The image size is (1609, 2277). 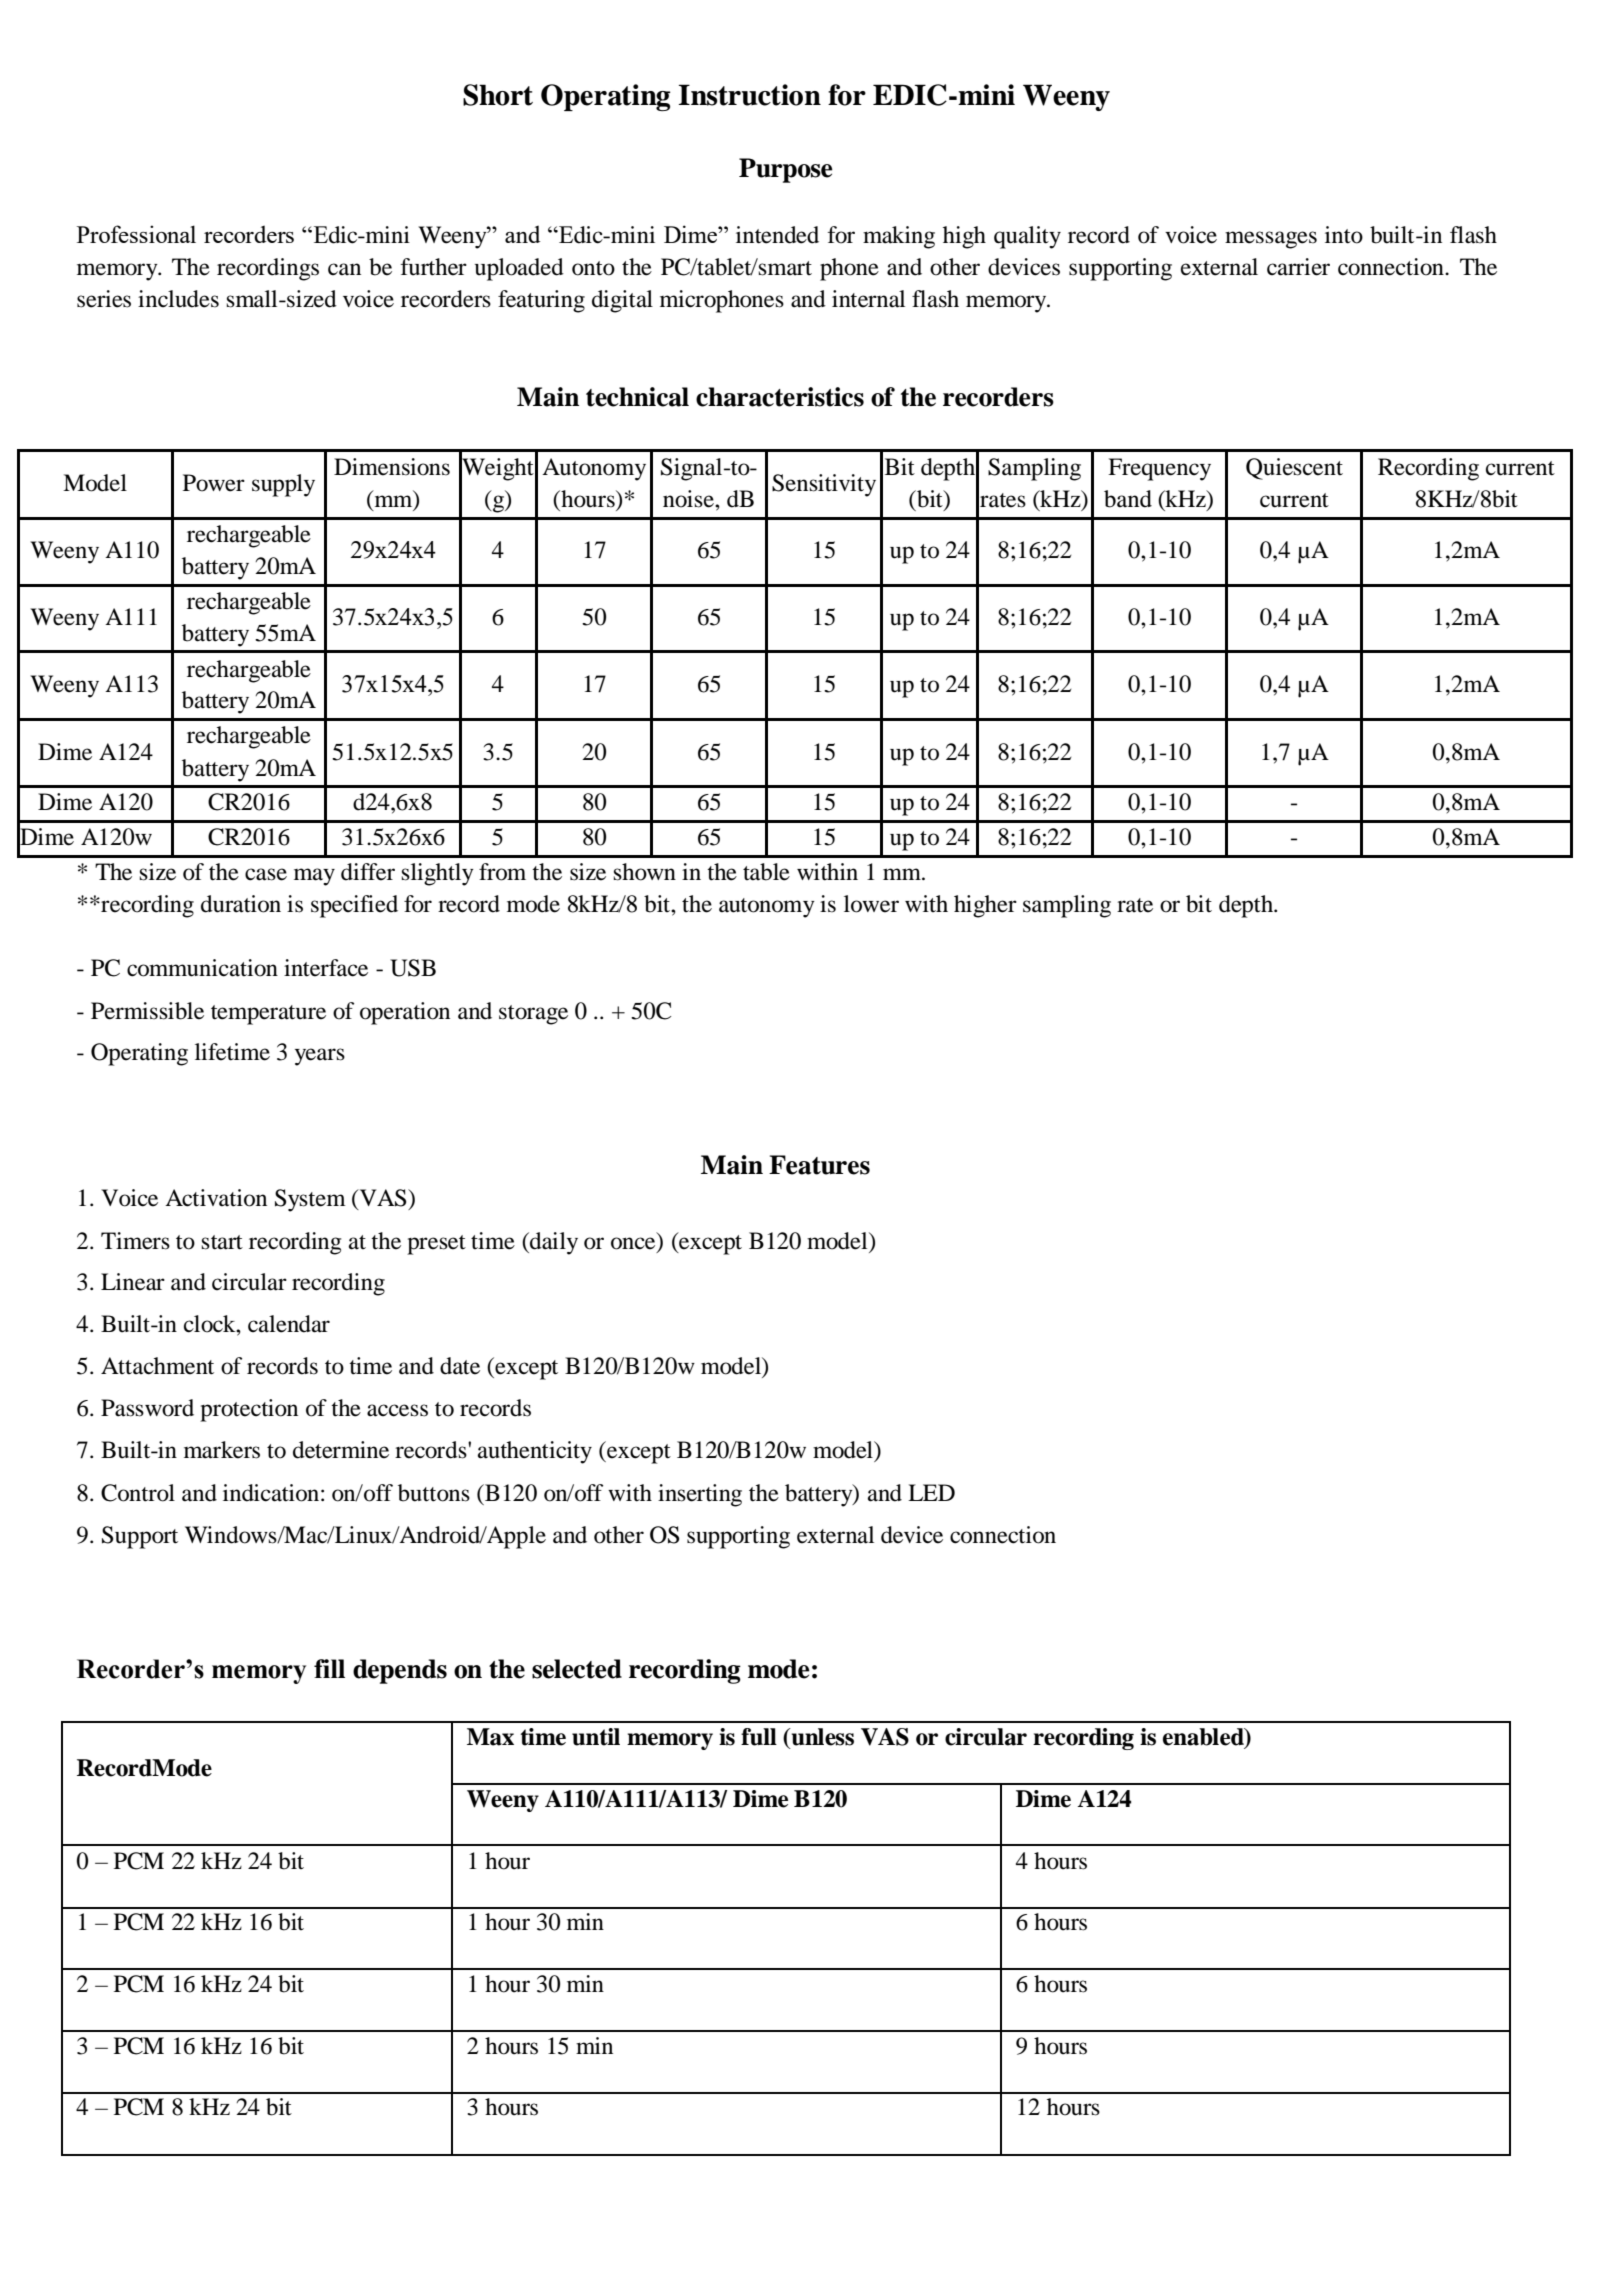 I want to click on Features, so click(x=819, y=1165).
